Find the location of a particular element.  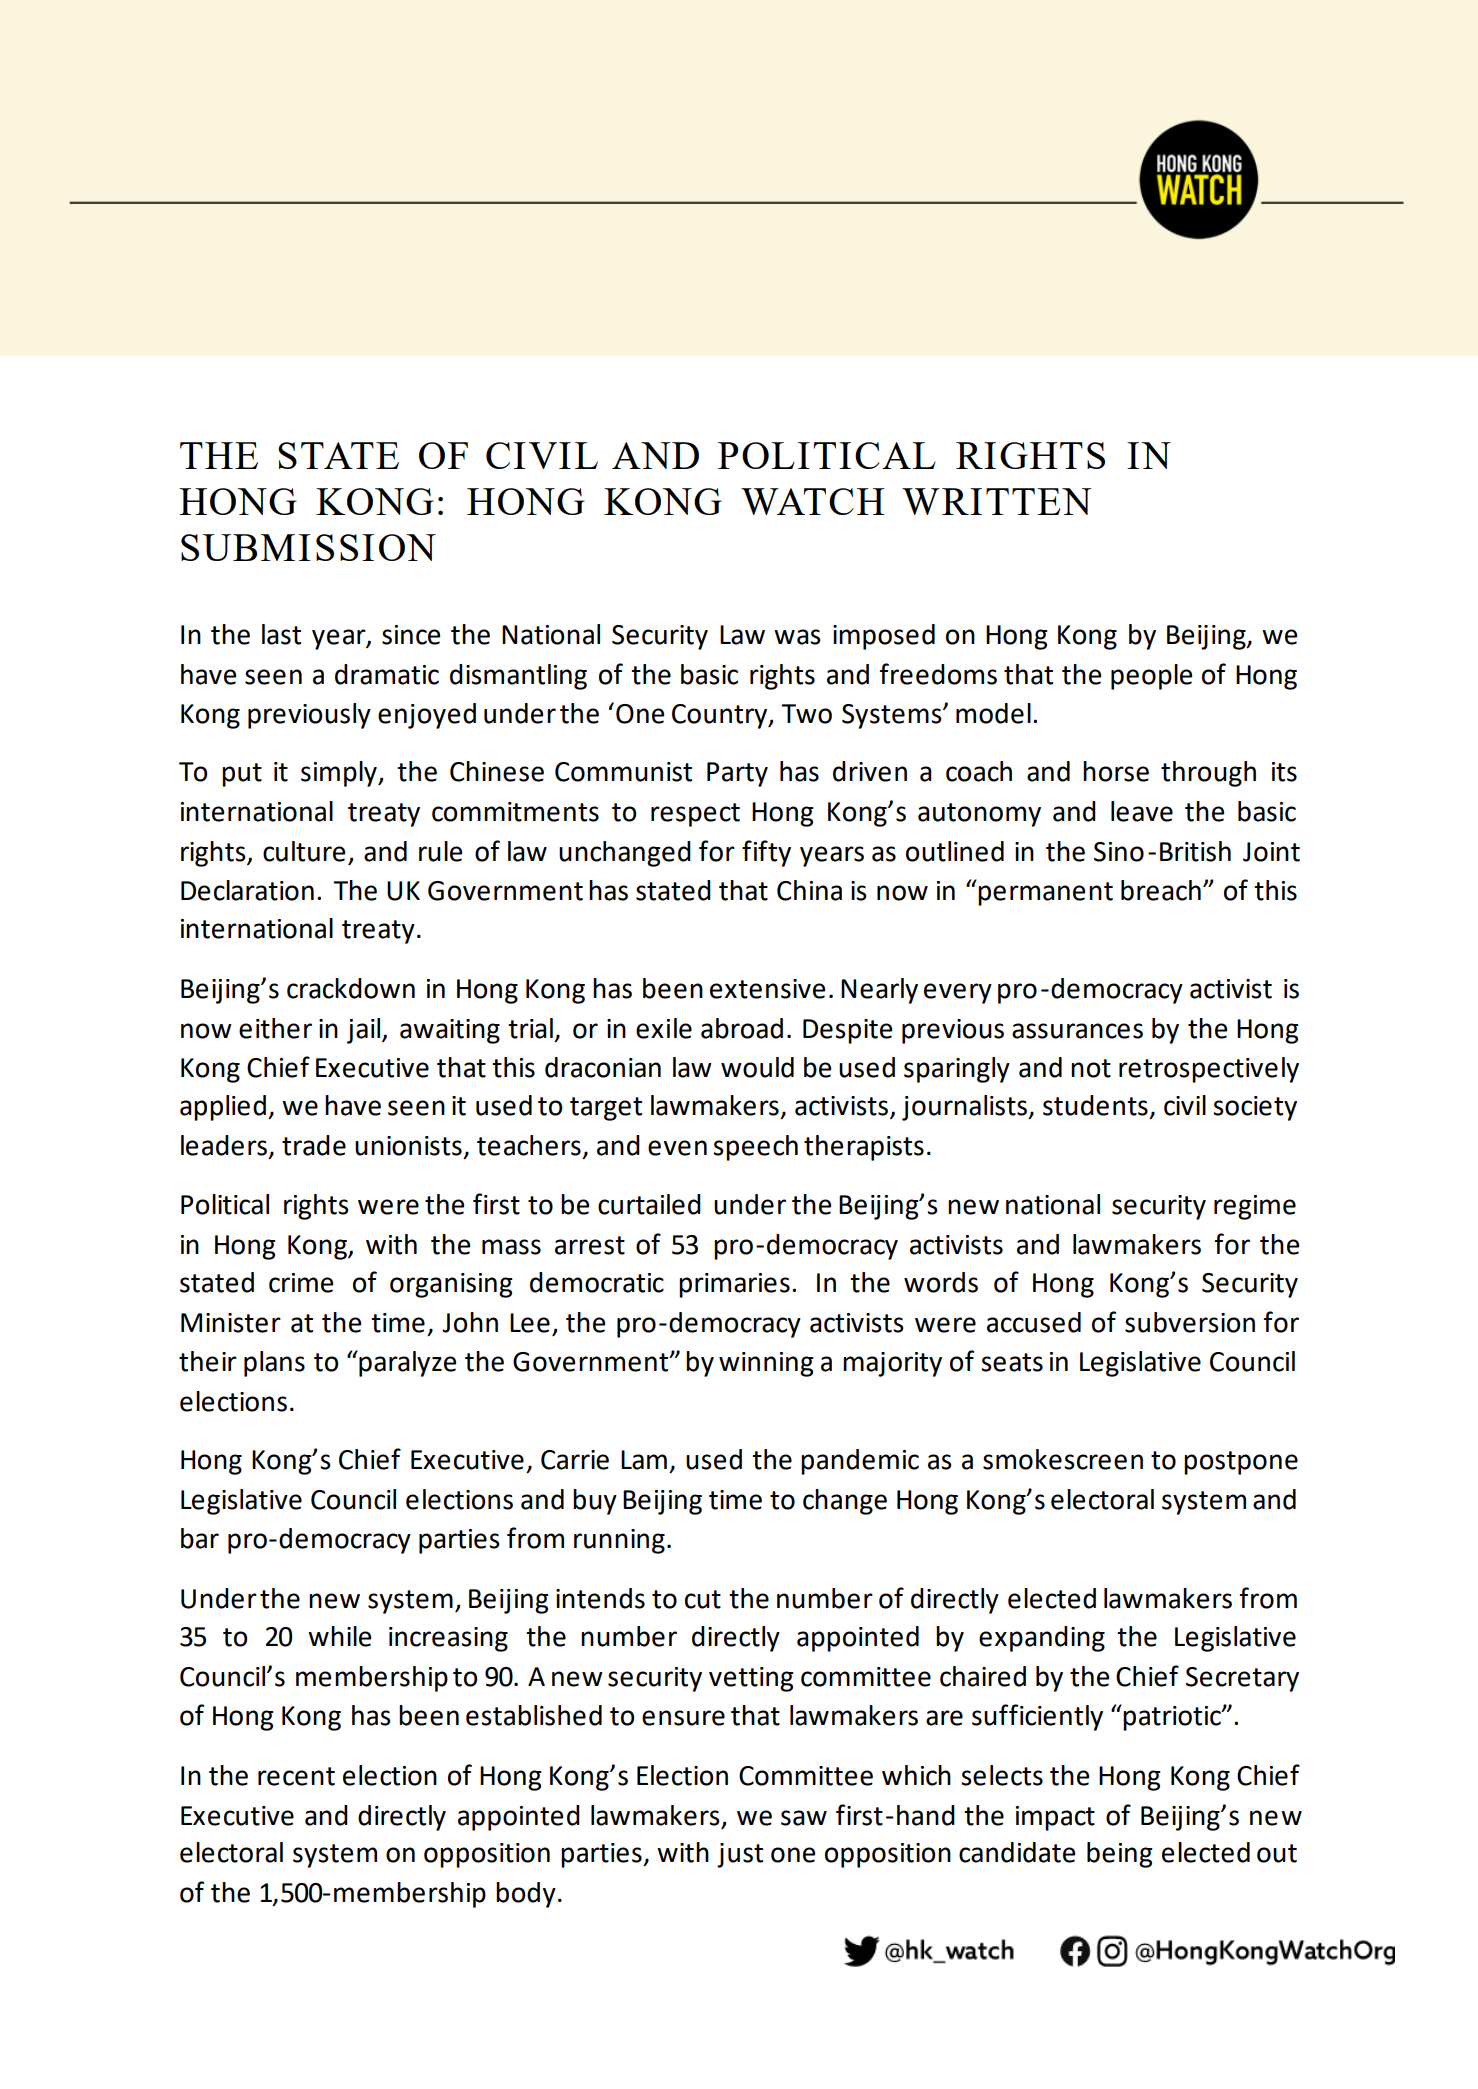

would is located at coordinates (757, 1067).
